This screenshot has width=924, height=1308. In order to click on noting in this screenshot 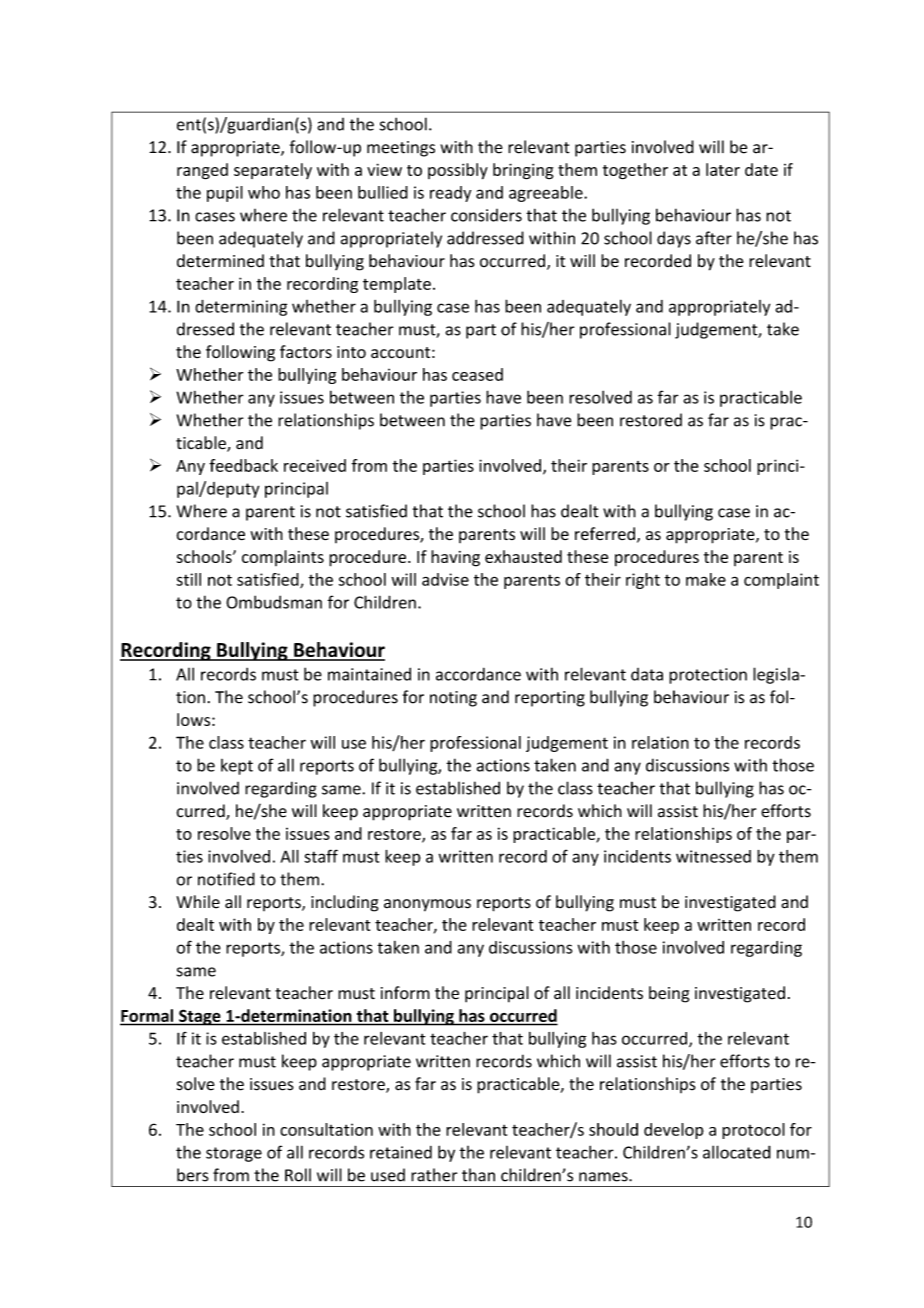, I will do `click(453, 699)`.
